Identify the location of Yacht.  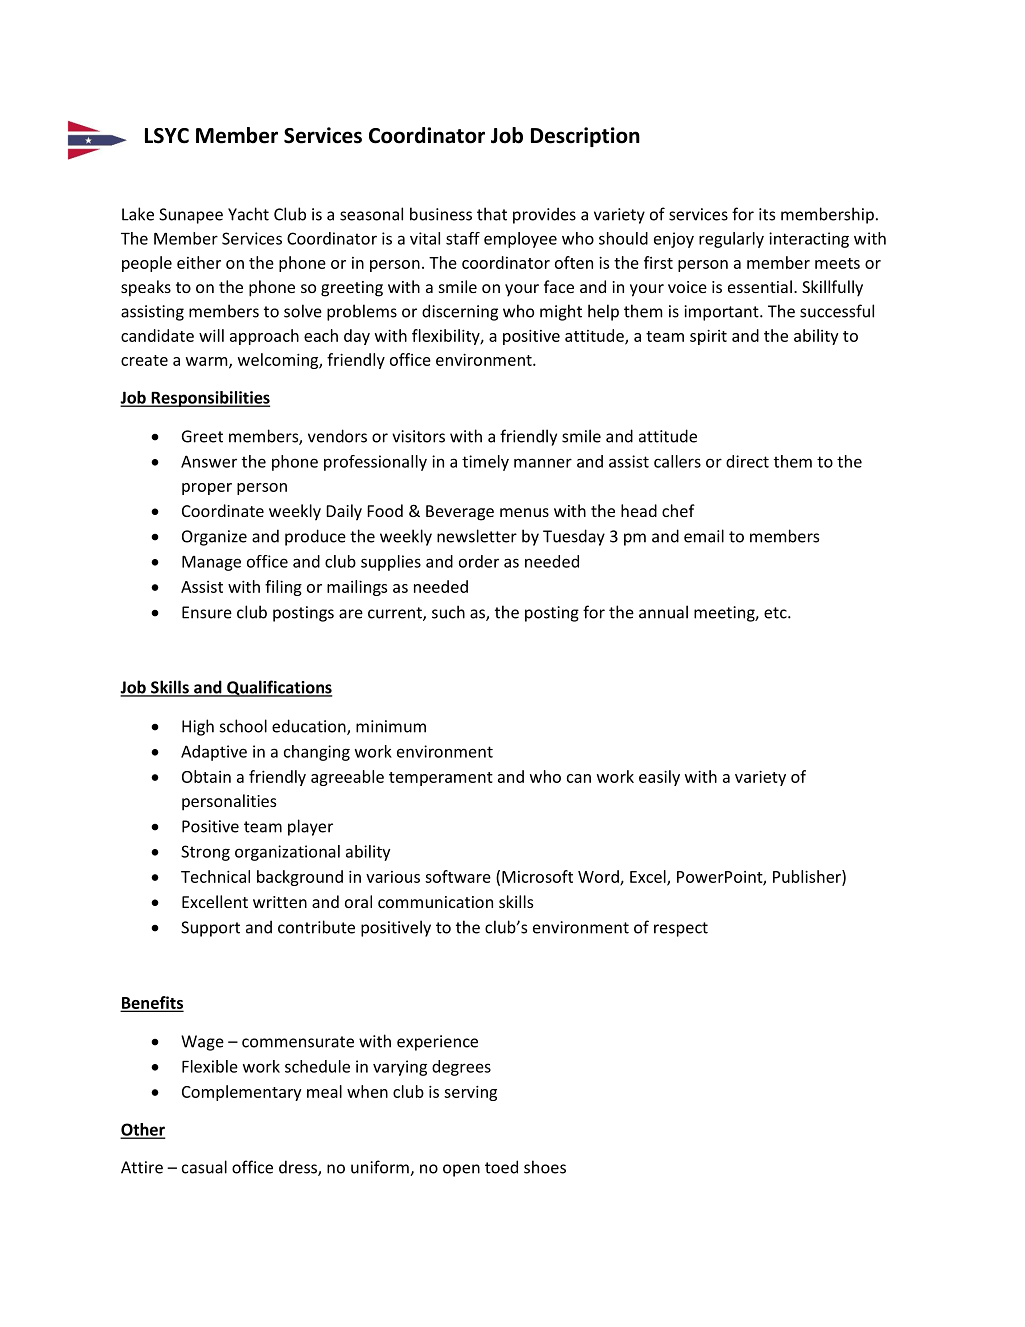
(248, 214).
